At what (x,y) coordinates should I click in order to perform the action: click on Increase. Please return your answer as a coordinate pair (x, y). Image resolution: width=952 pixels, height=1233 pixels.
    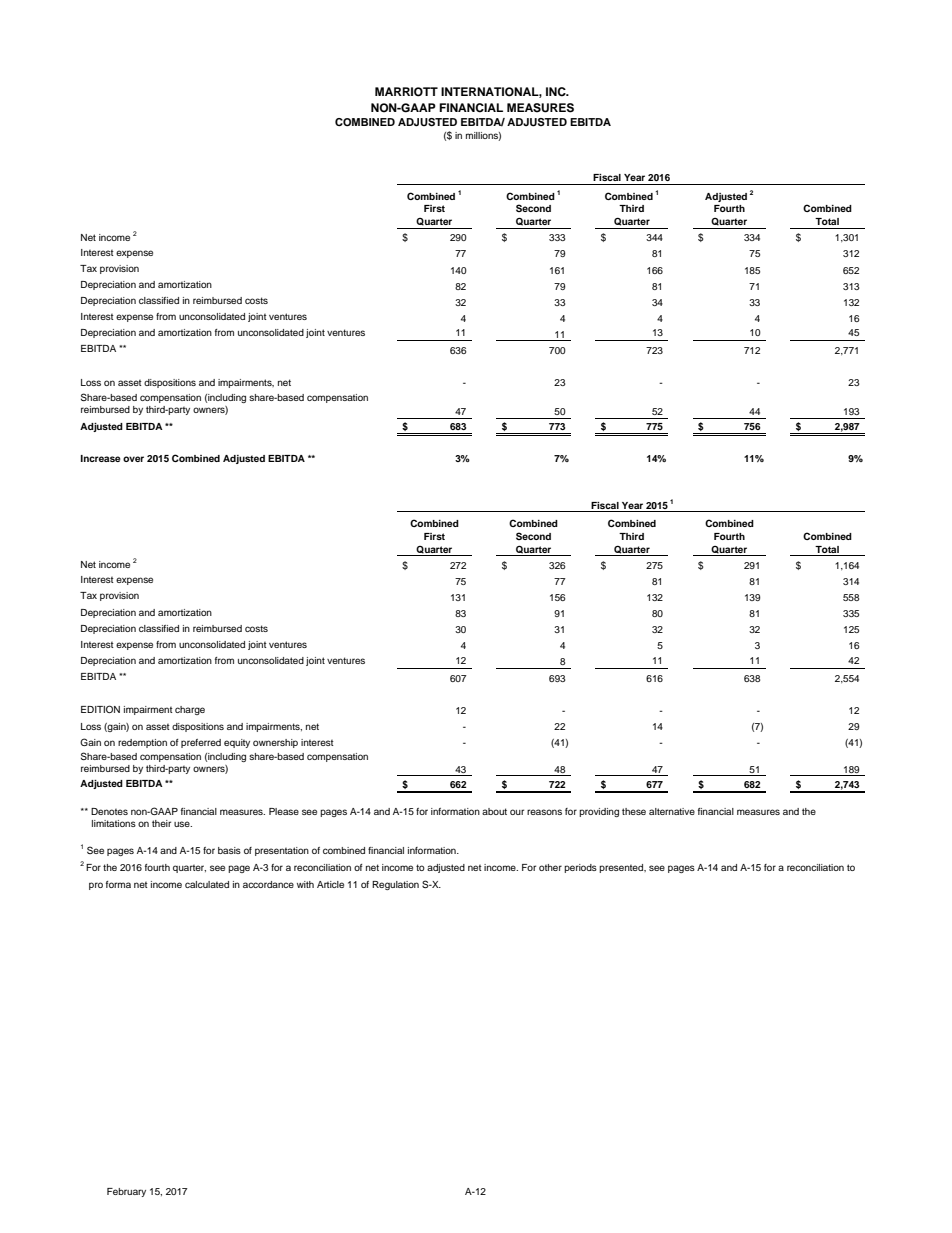
    Looking at the image, I should click on (101, 458).
